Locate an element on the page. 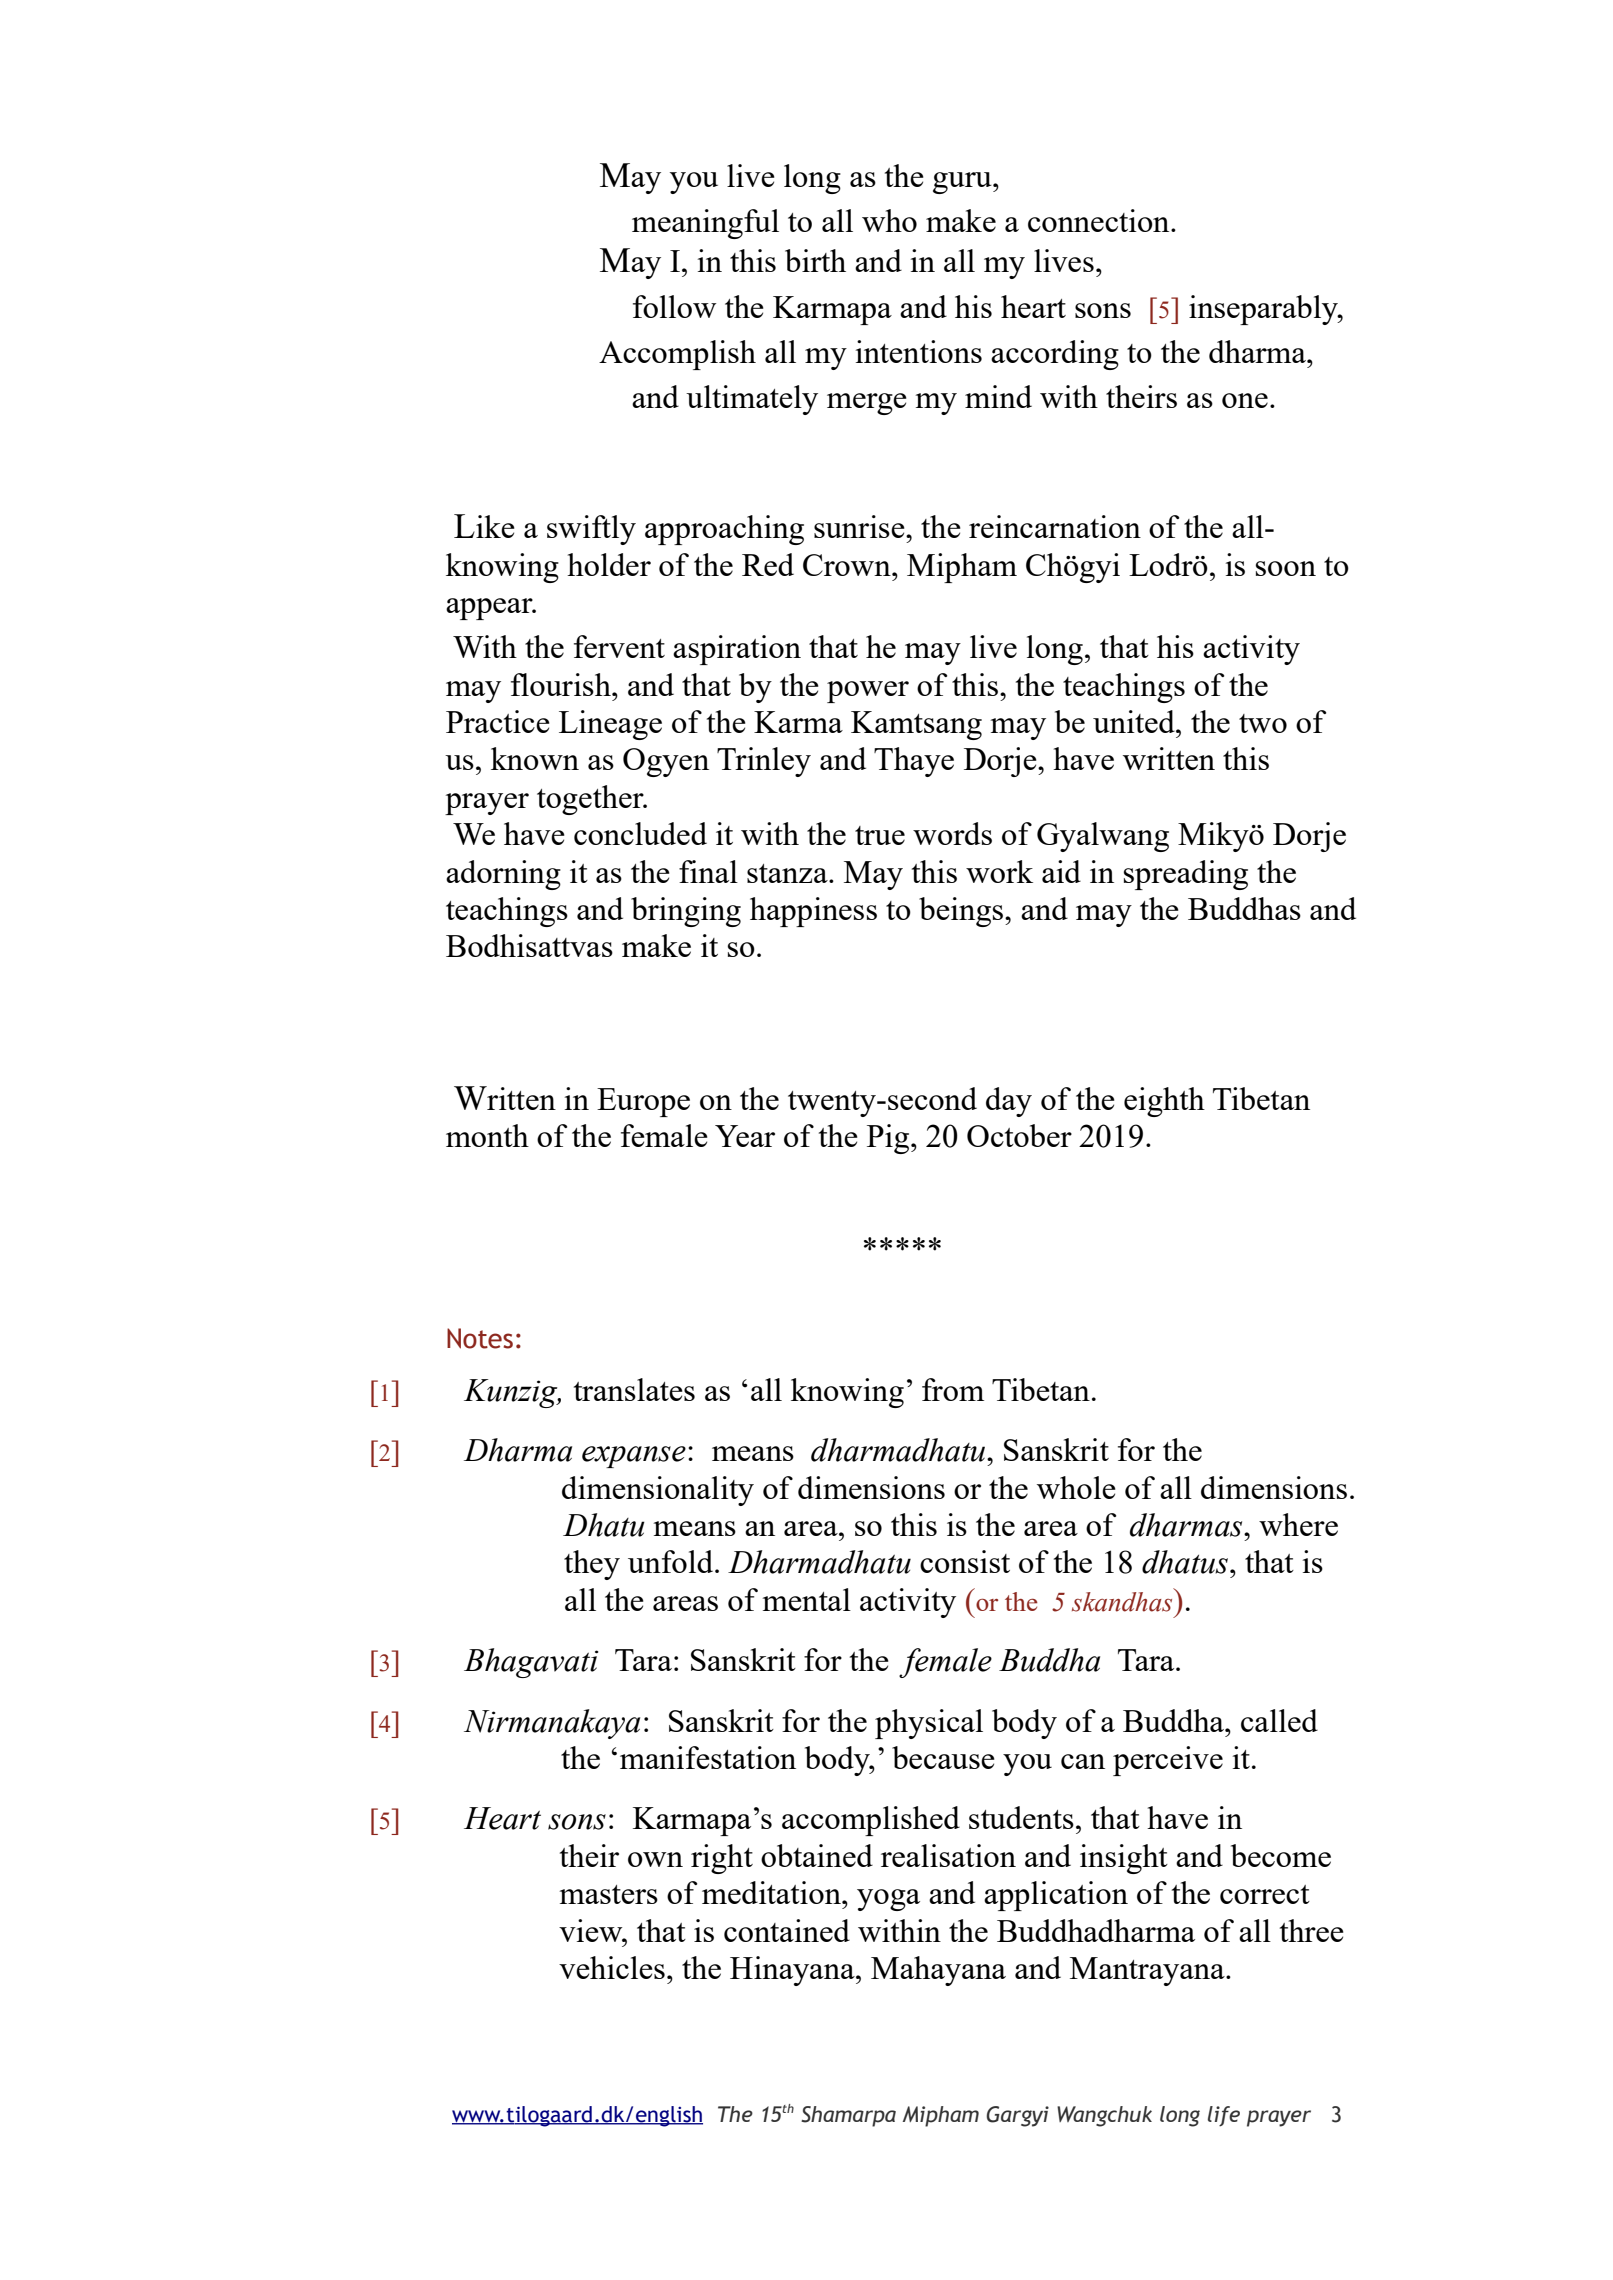 This image has width=1613, height=2280. Crown is located at coordinates (848, 565).
